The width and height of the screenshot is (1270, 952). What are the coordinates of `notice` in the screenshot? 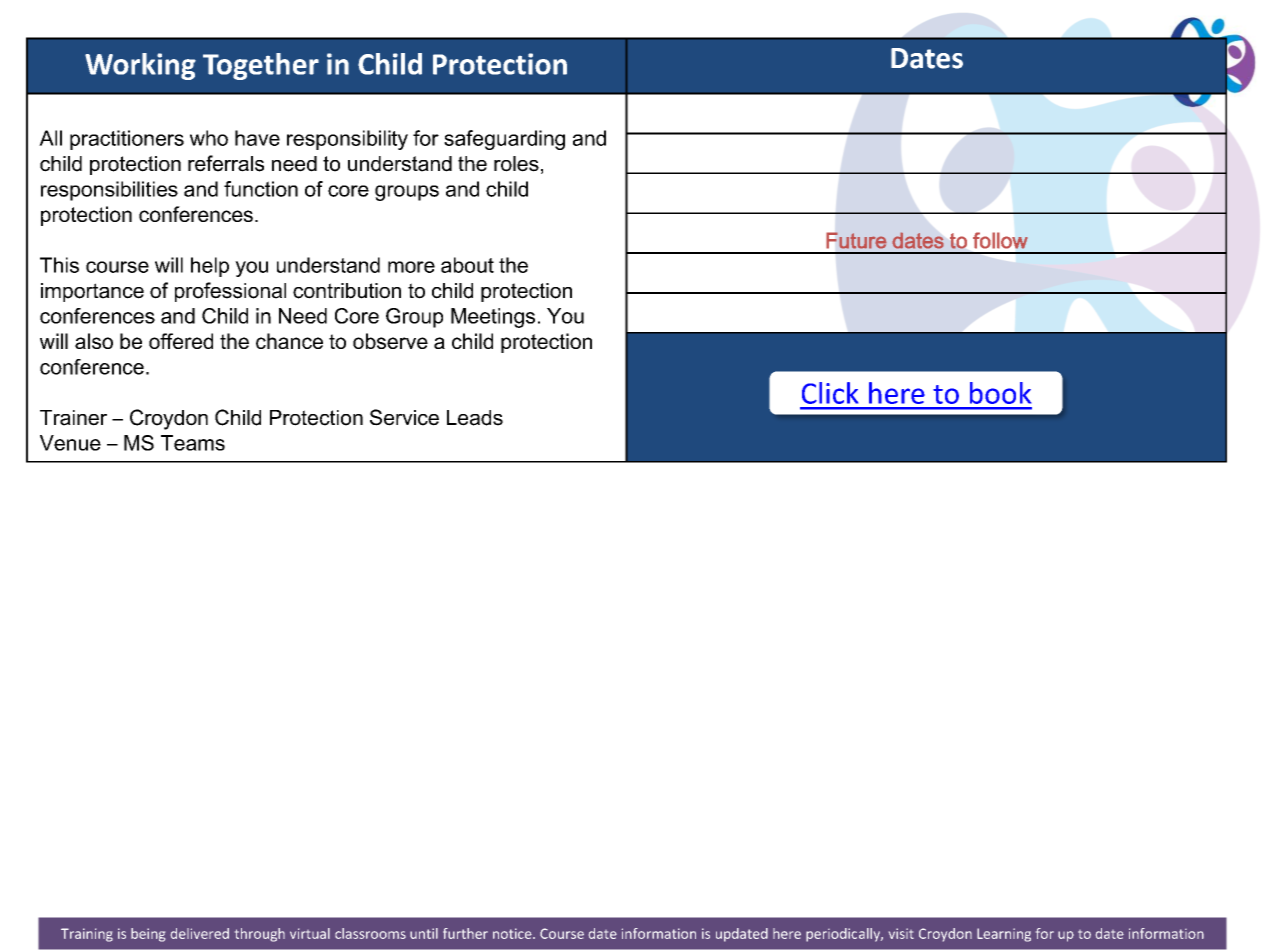 It's located at (513, 933).
